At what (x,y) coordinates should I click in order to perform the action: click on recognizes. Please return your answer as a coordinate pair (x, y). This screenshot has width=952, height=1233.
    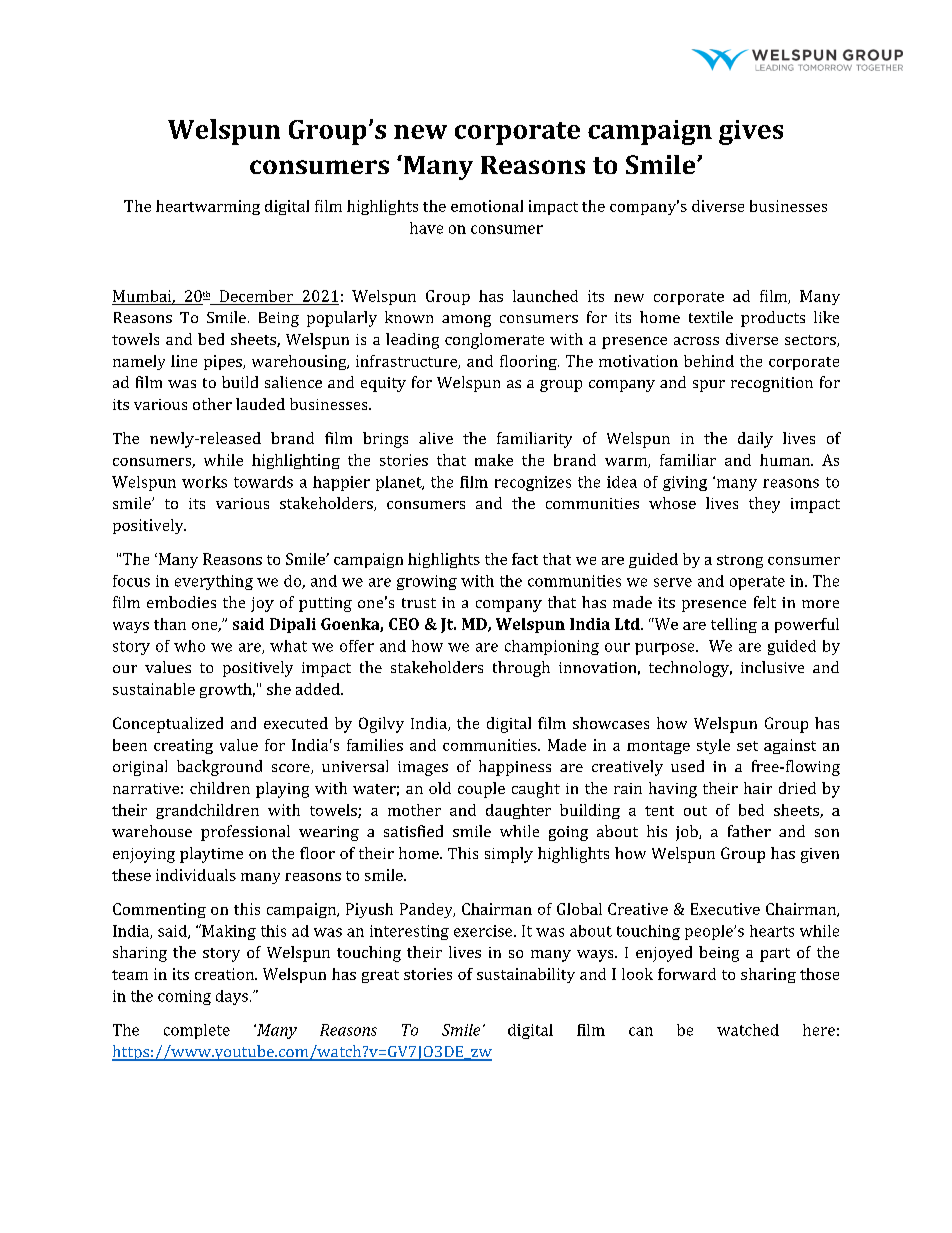
    Looking at the image, I should click on (533, 483).
